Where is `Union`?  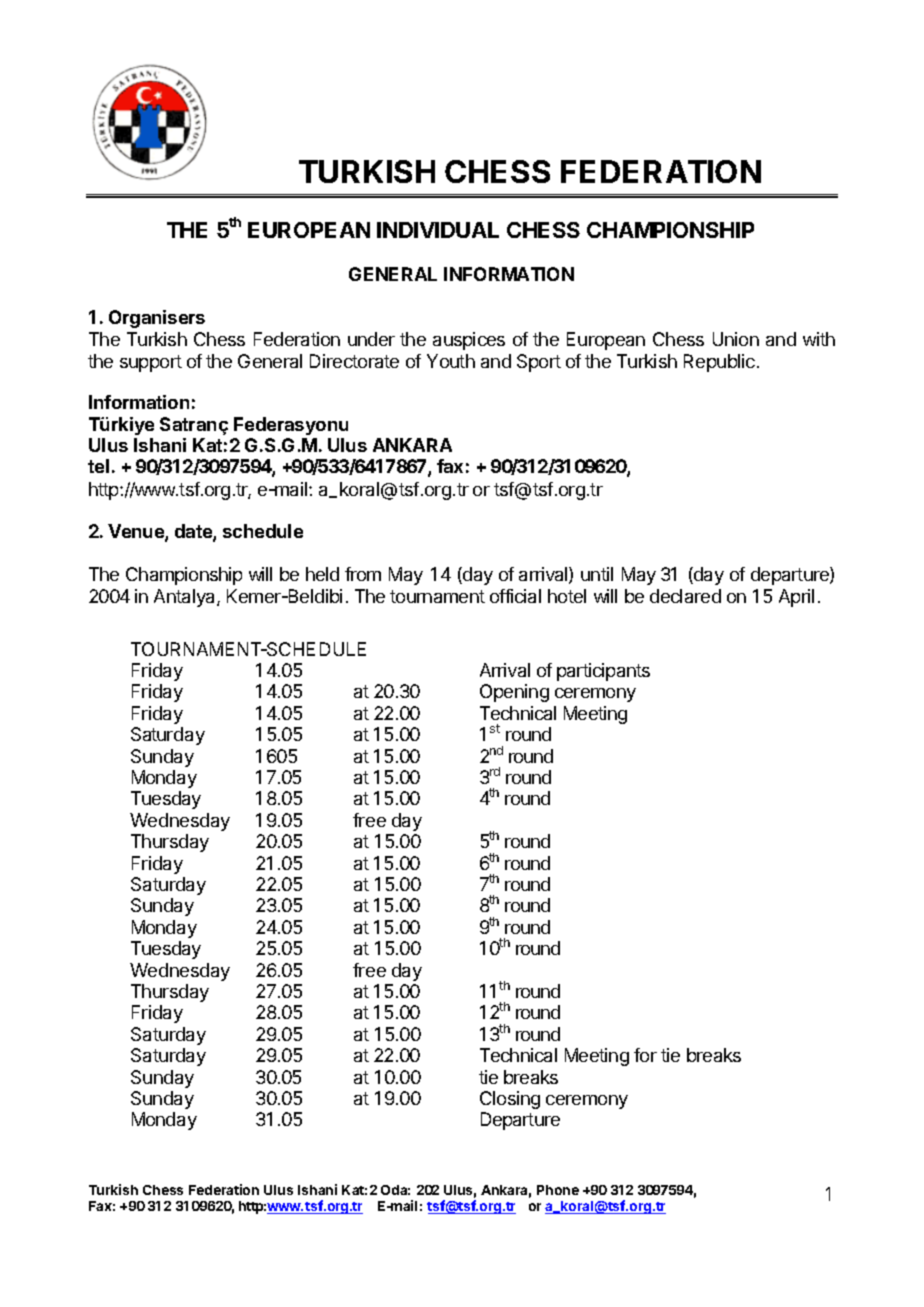 Union is located at coordinates (736, 339).
